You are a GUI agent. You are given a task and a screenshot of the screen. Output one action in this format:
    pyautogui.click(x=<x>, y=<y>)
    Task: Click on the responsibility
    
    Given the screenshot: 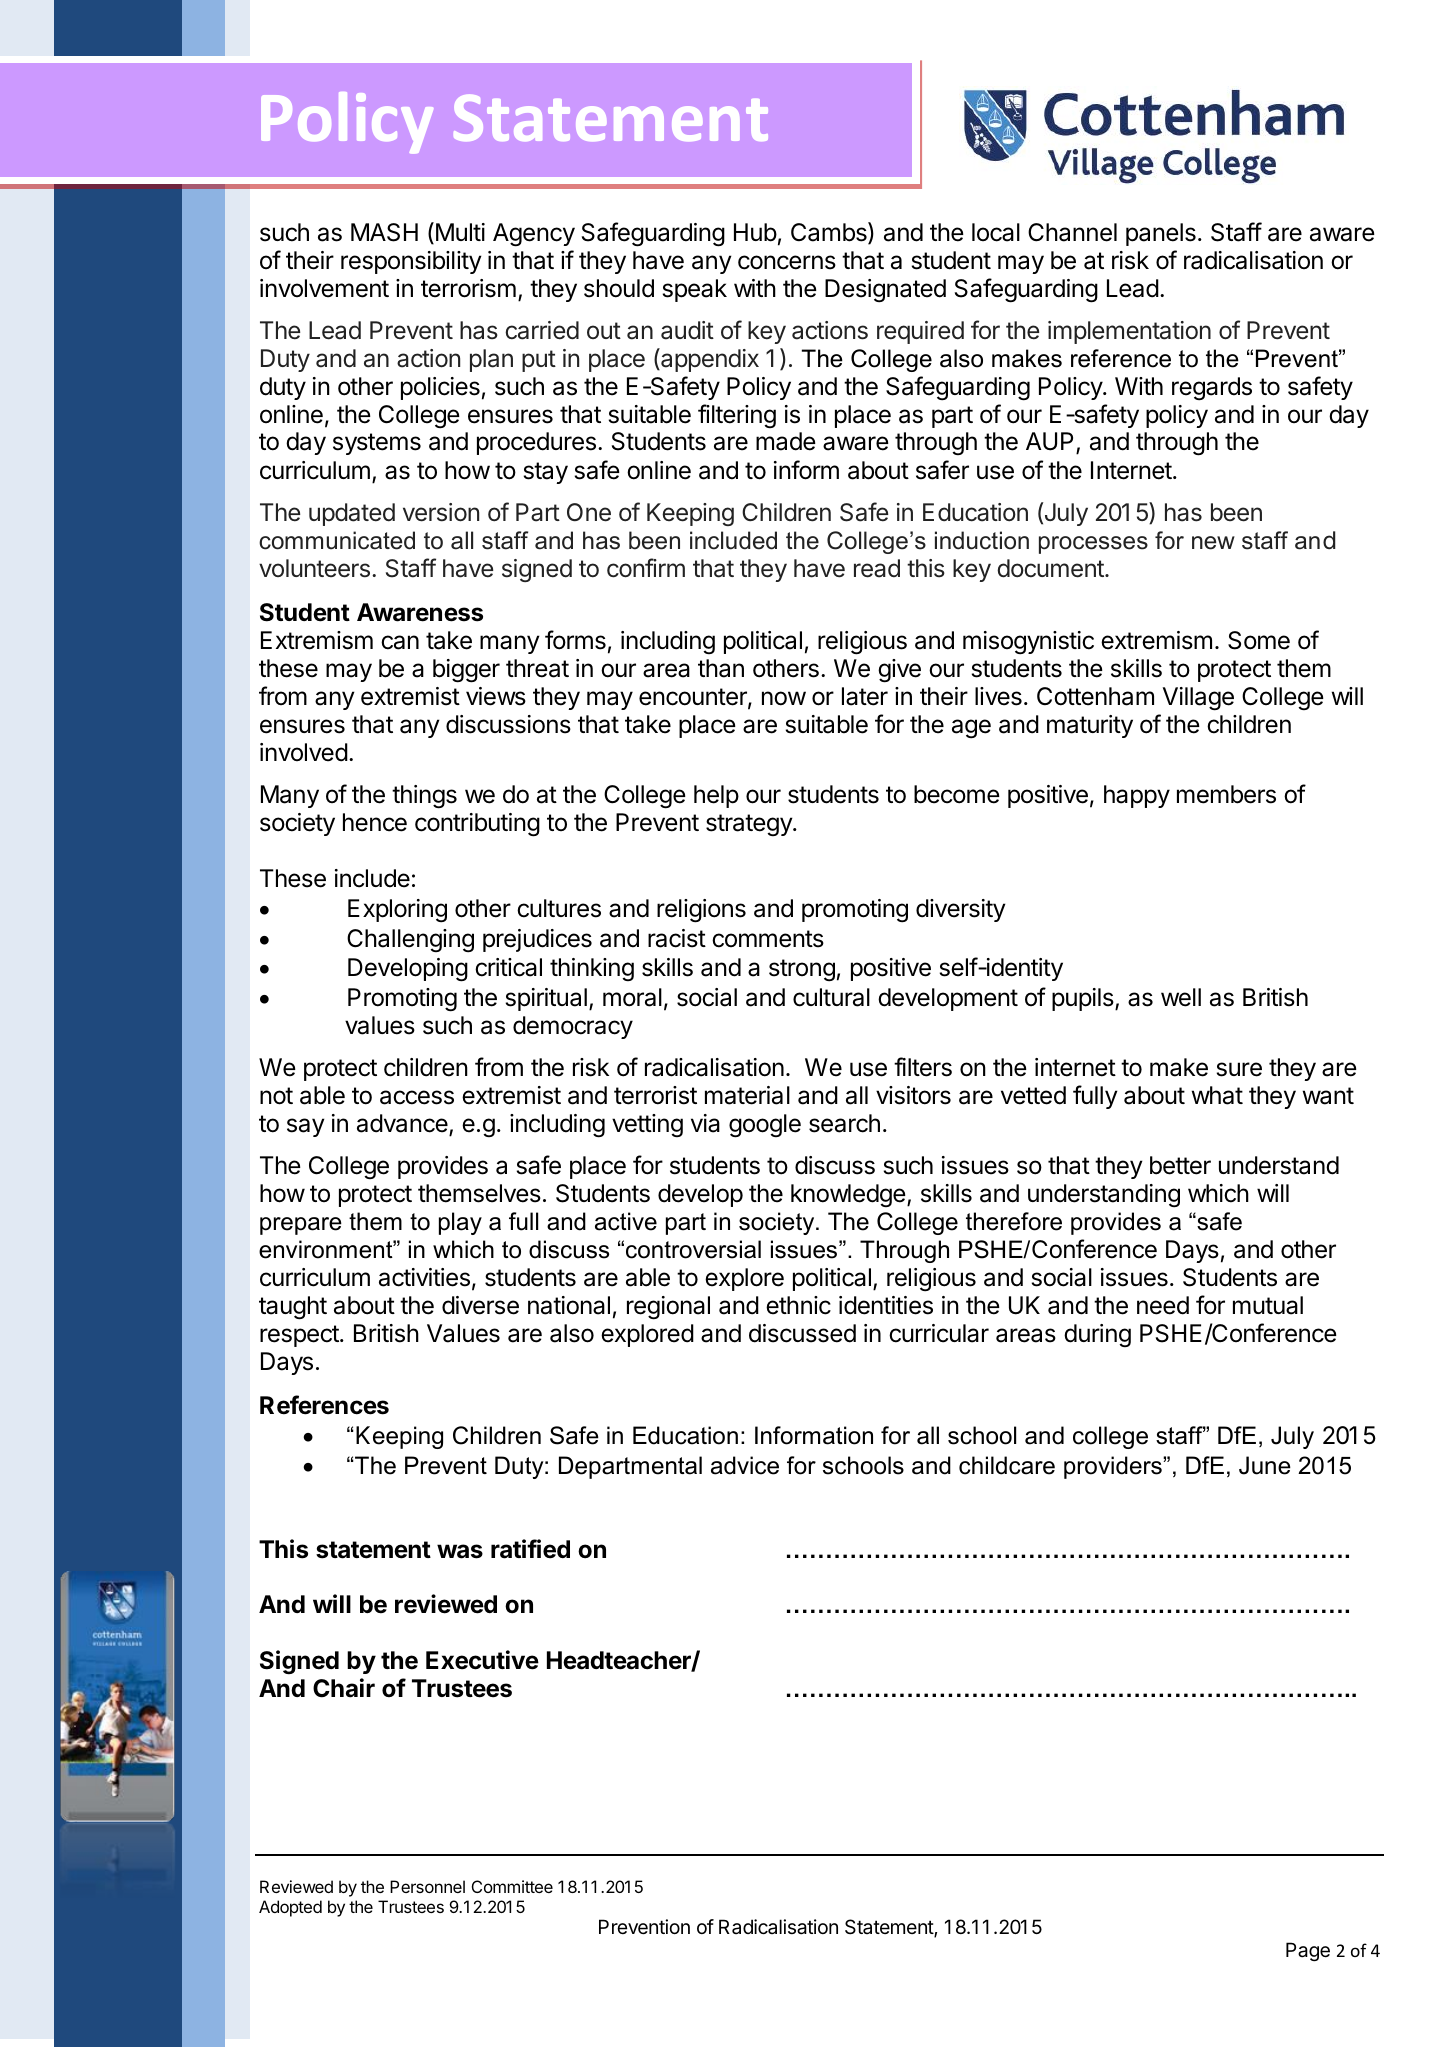 What is the action you would take?
    pyautogui.click(x=411, y=262)
